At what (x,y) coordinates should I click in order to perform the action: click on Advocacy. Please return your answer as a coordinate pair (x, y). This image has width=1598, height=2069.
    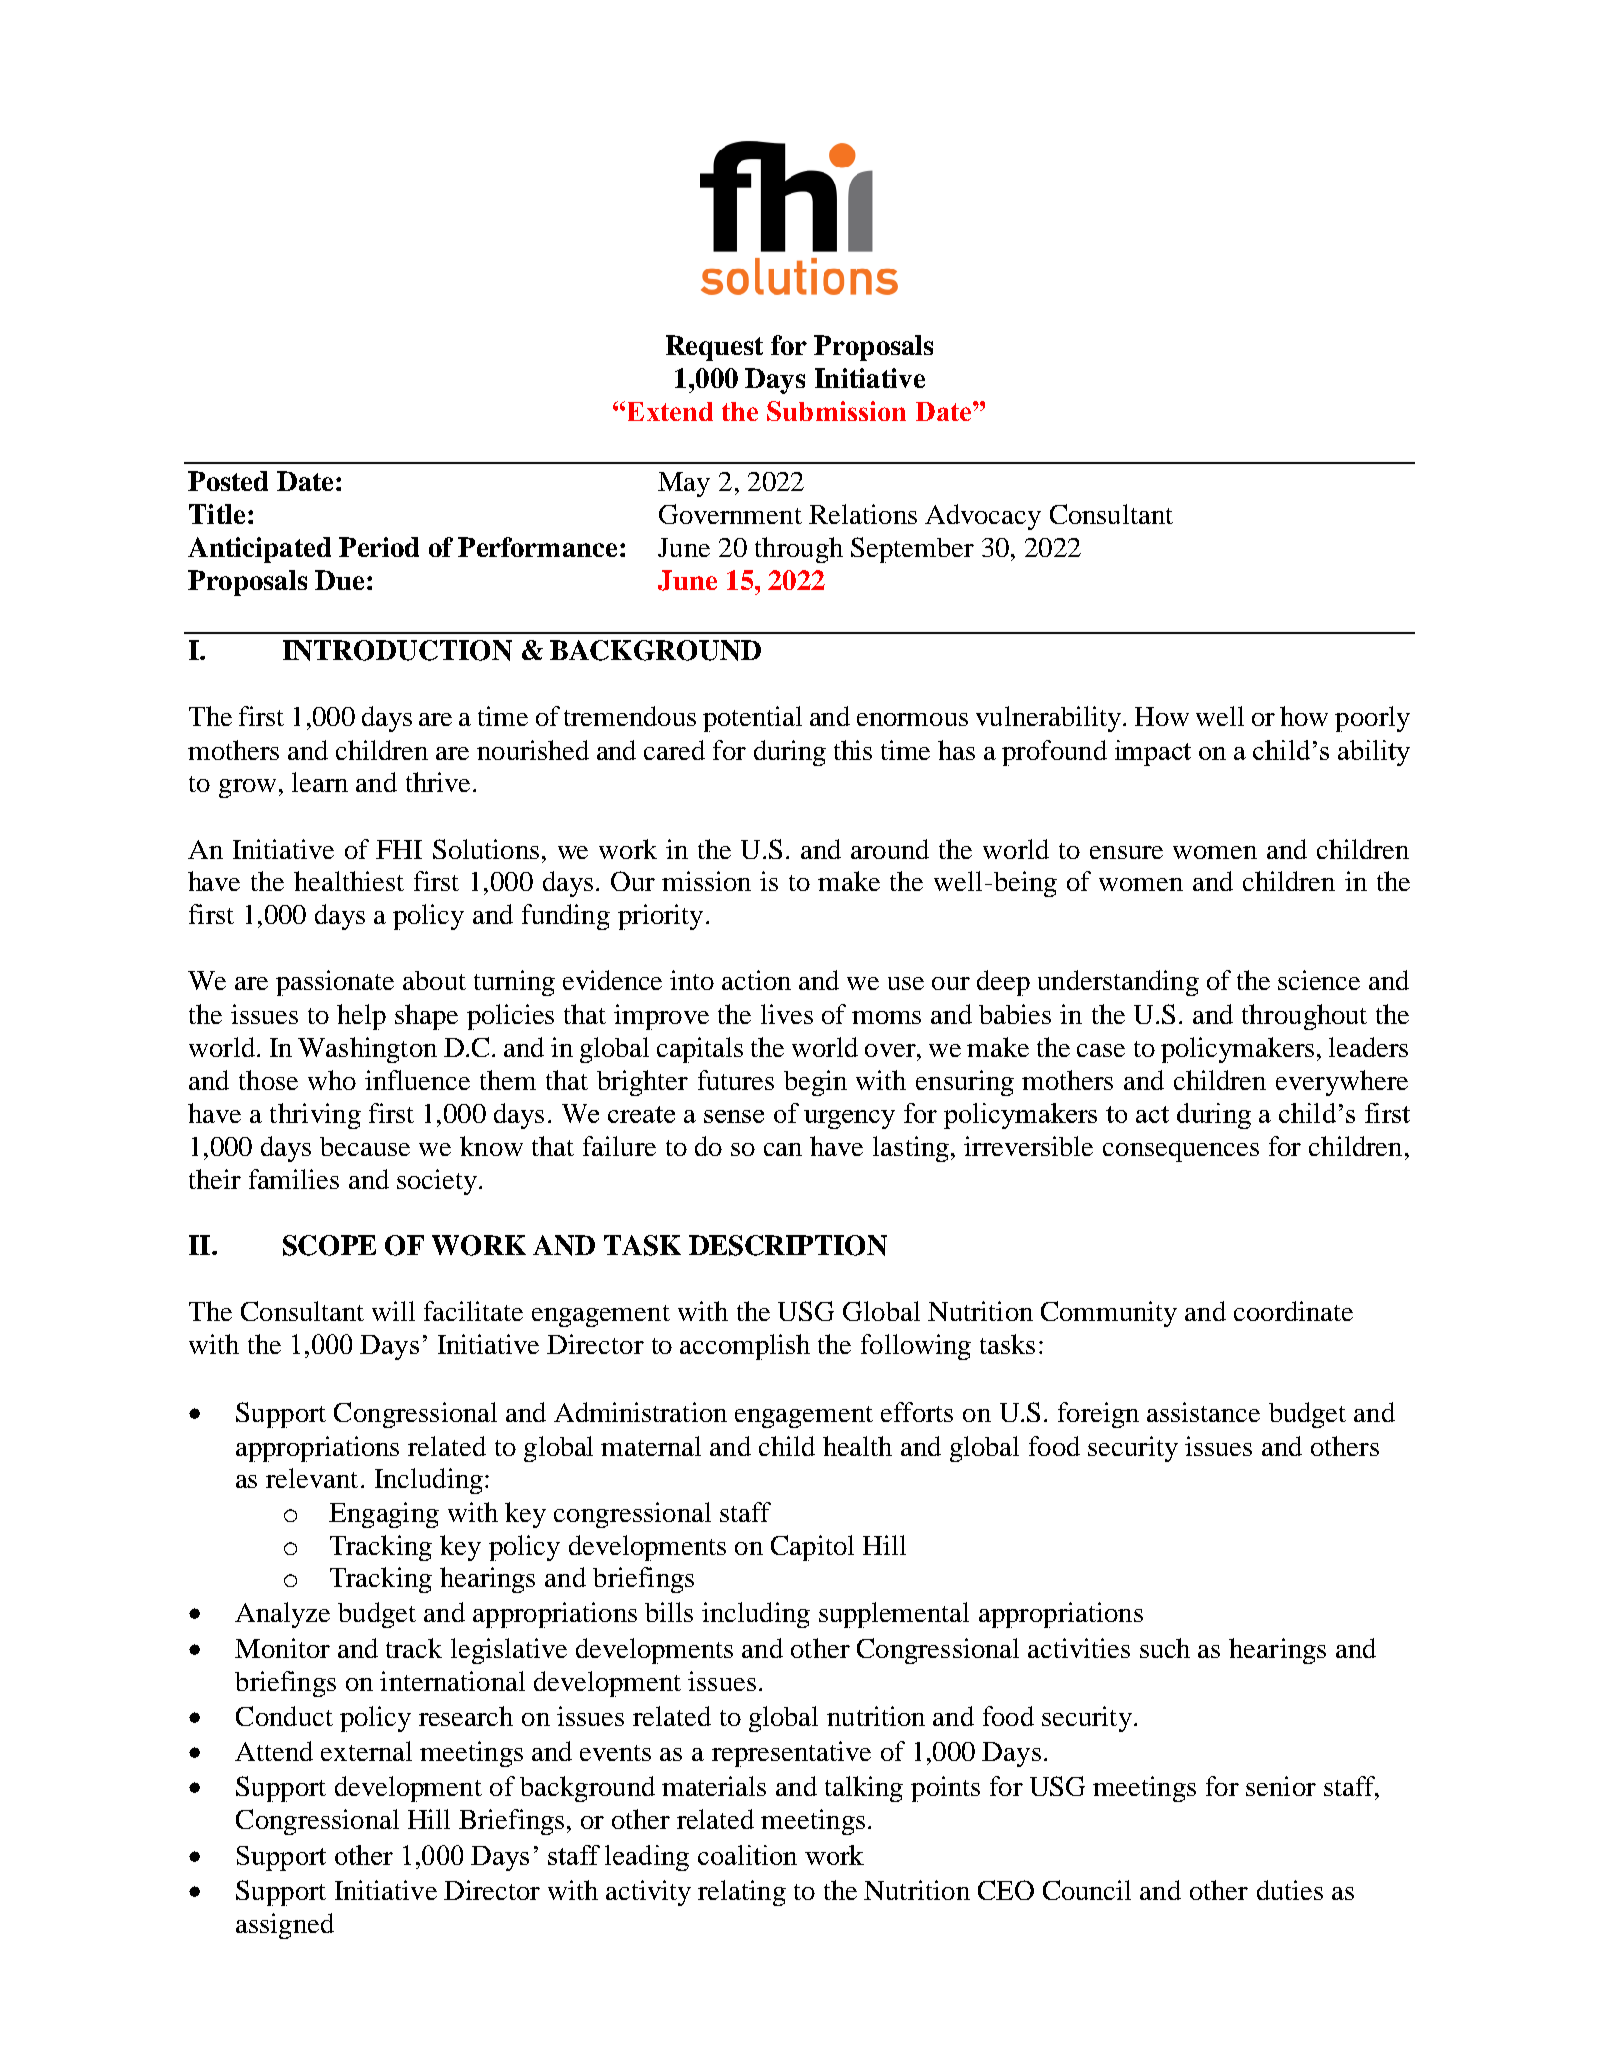
    Looking at the image, I should click on (983, 517).
